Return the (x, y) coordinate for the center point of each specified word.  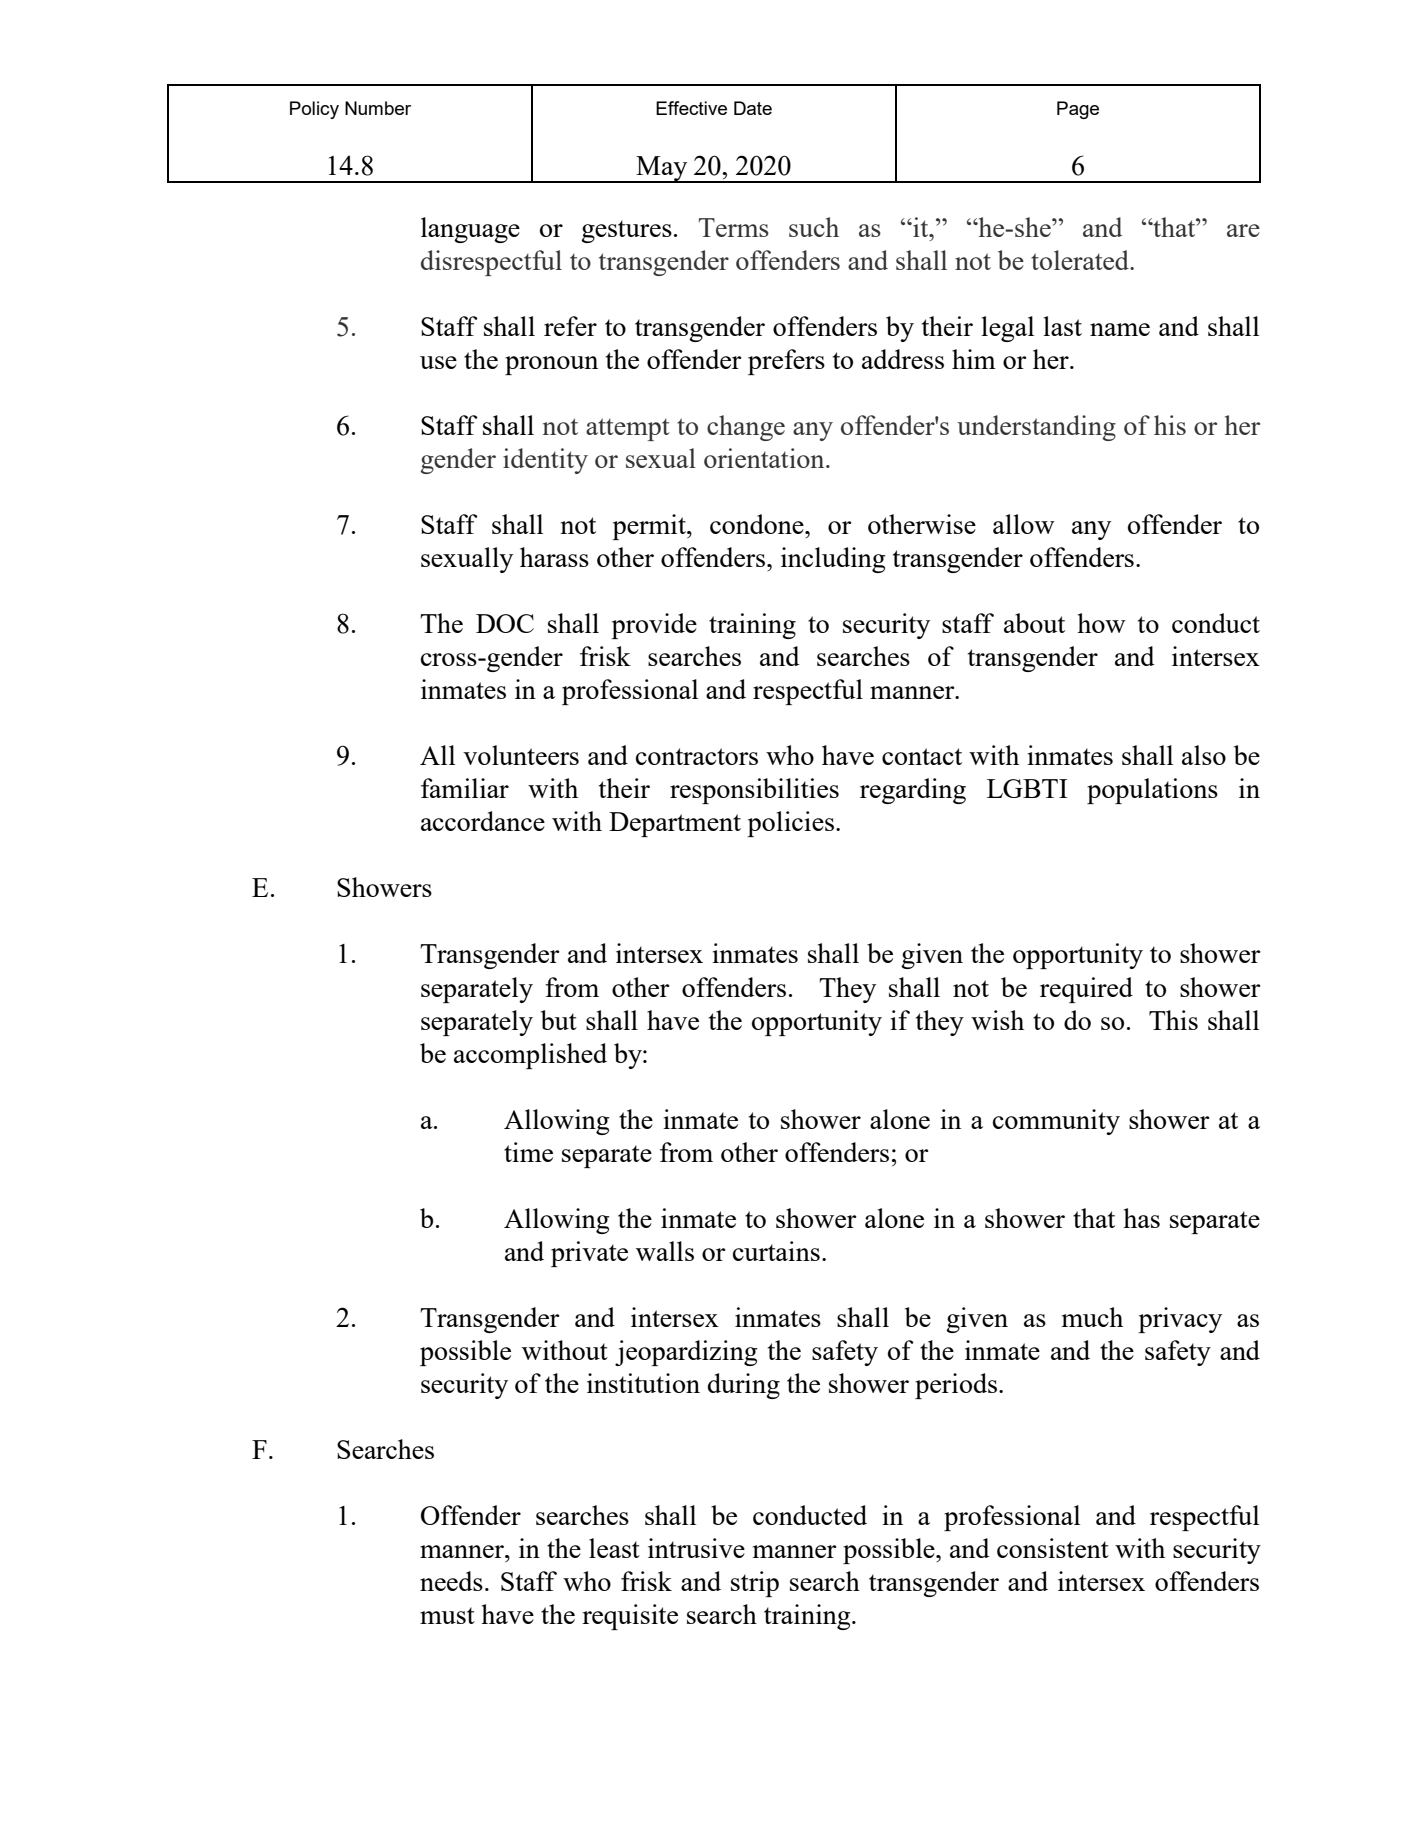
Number (378, 108)
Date (753, 108)
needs (451, 1581)
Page (1078, 110)
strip (755, 1584)
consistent (1053, 1548)
